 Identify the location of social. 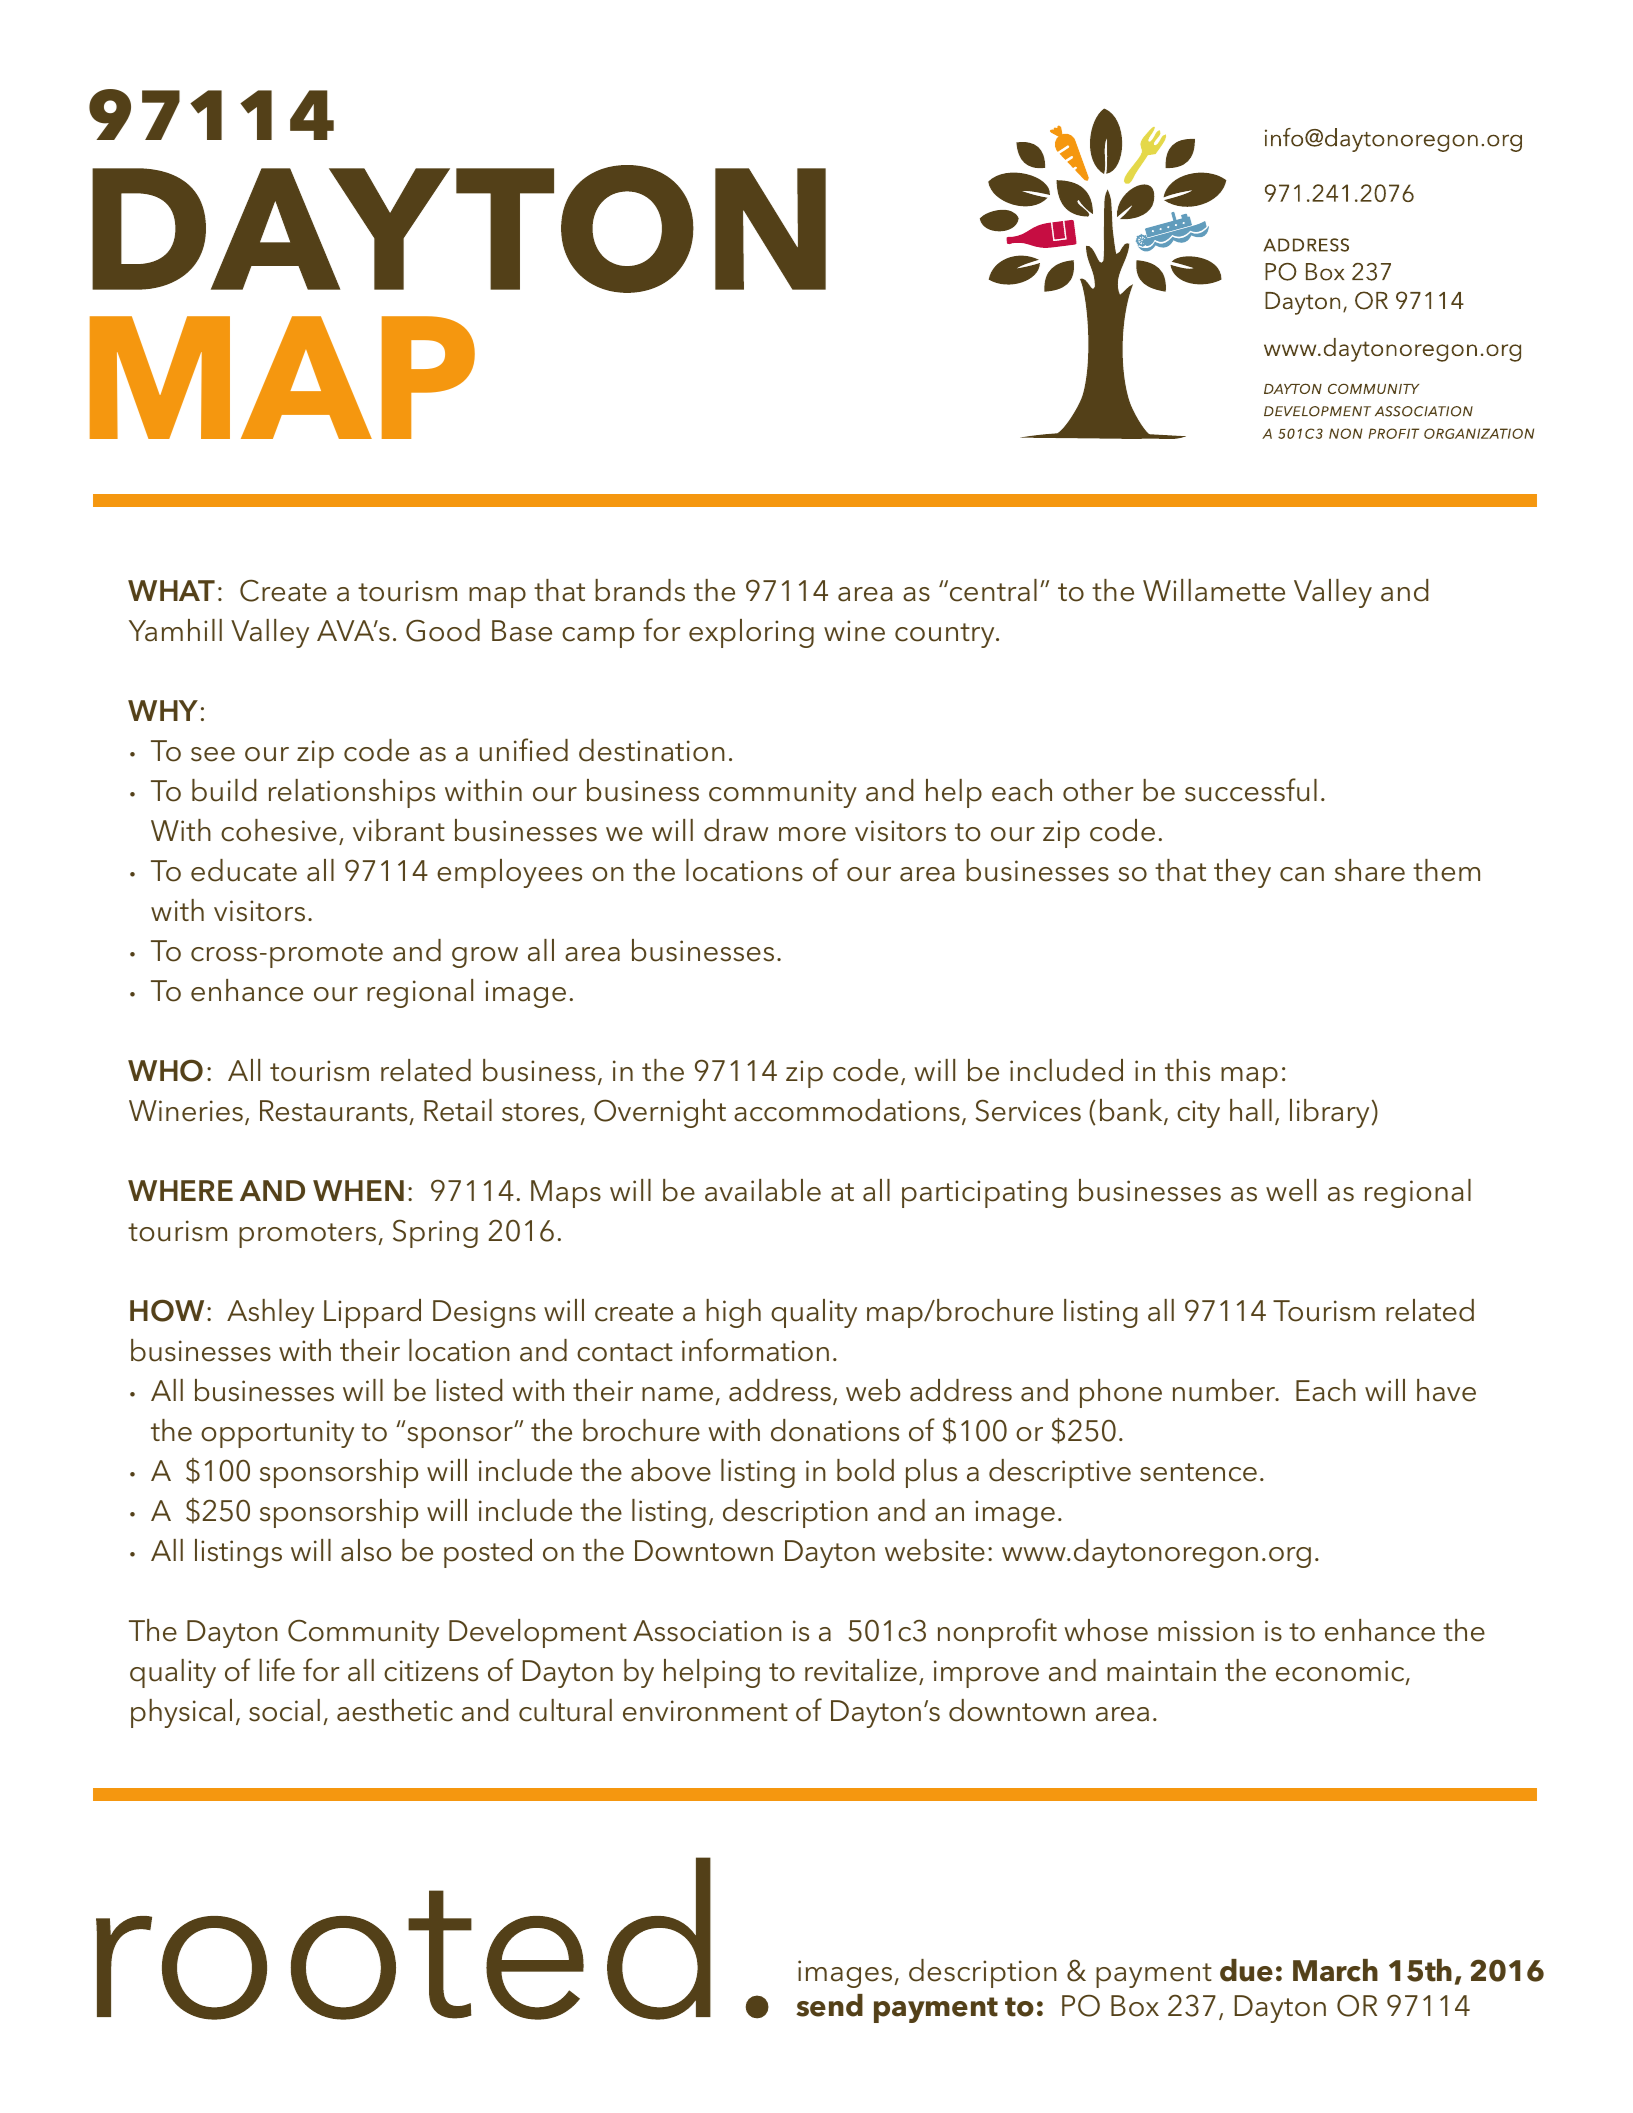
(284, 1710).
